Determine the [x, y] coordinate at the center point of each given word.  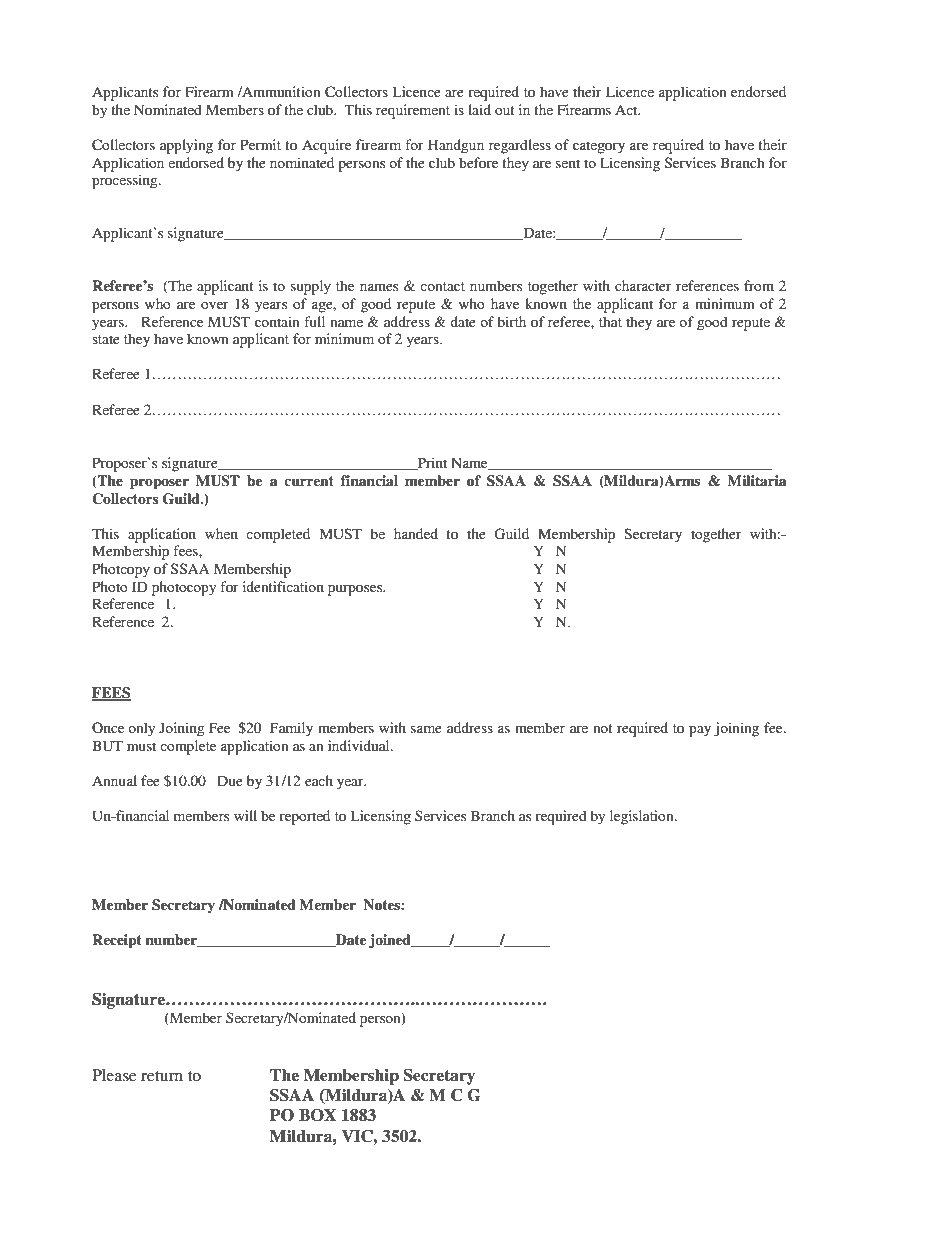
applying [186, 146]
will [245, 815]
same [426, 729]
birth [511, 321]
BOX [317, 1115]
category [599, 147]
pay [700, 731]
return [162, 1076]
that [610, 321]
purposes [356, 590]
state [106, 339]
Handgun [456, 146]
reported [304, 817]
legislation [643, 817]
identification [283, 586]
